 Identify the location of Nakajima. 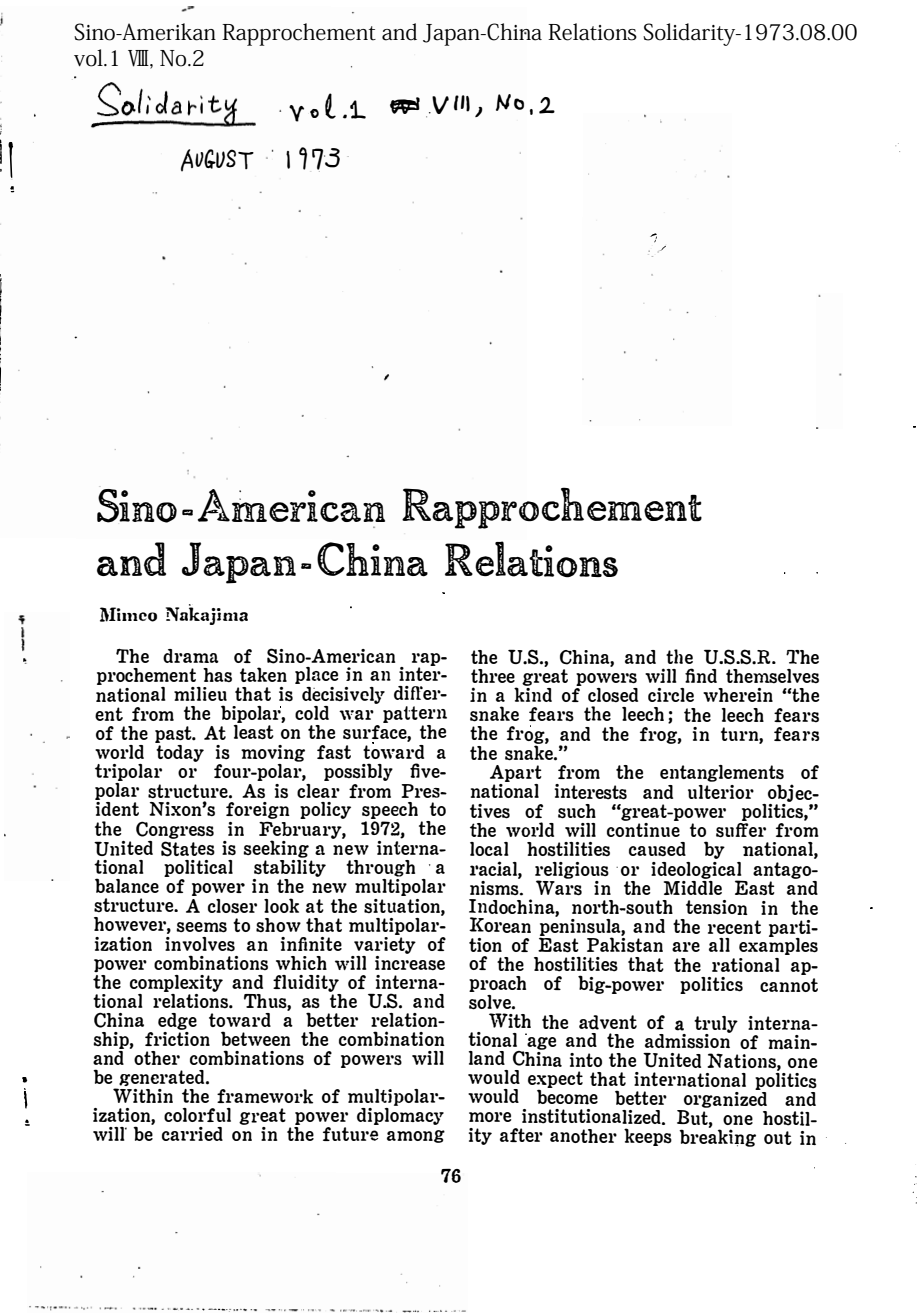
(207, 614).
